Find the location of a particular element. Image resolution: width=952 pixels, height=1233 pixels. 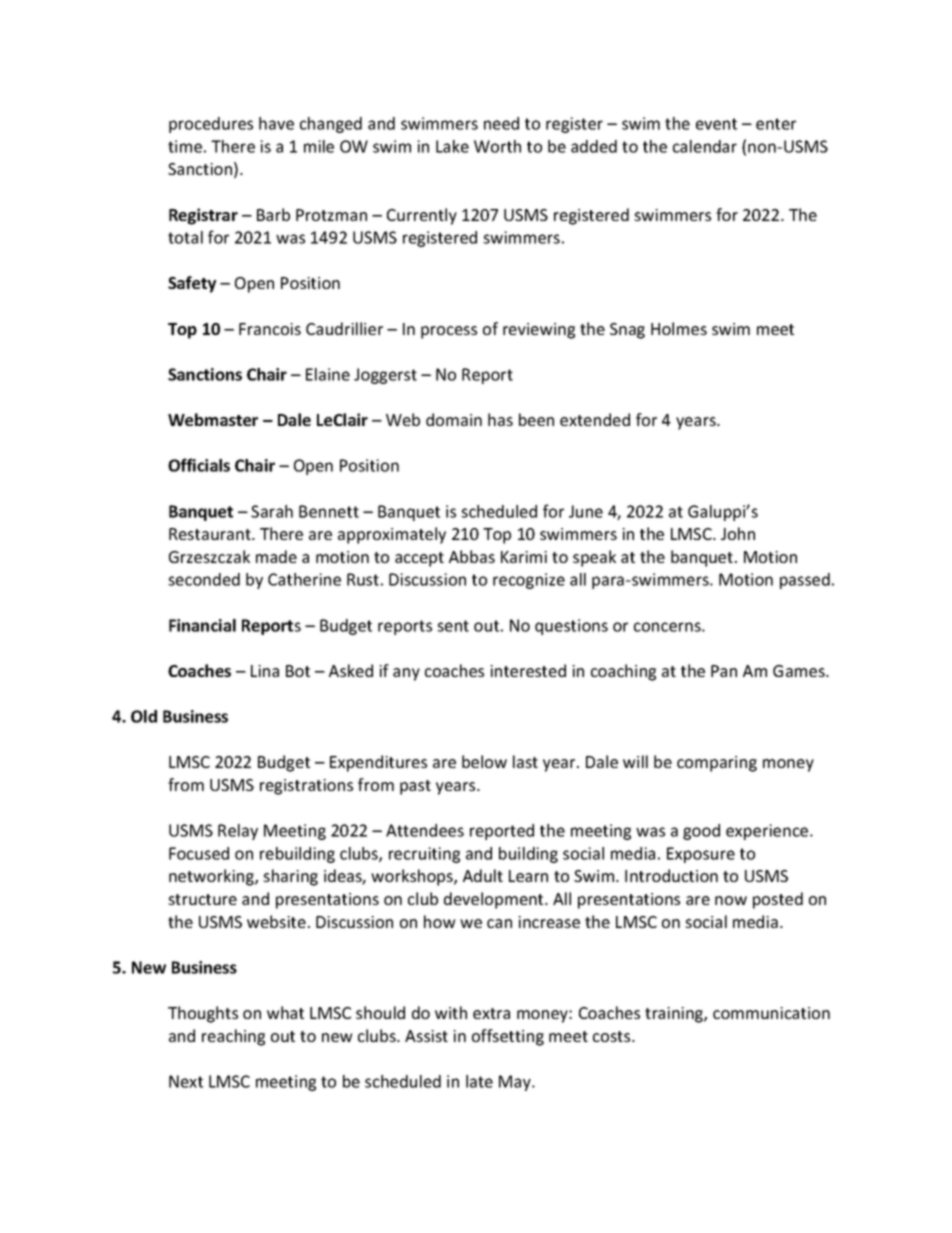

John is located at coordinates (738, 533).
